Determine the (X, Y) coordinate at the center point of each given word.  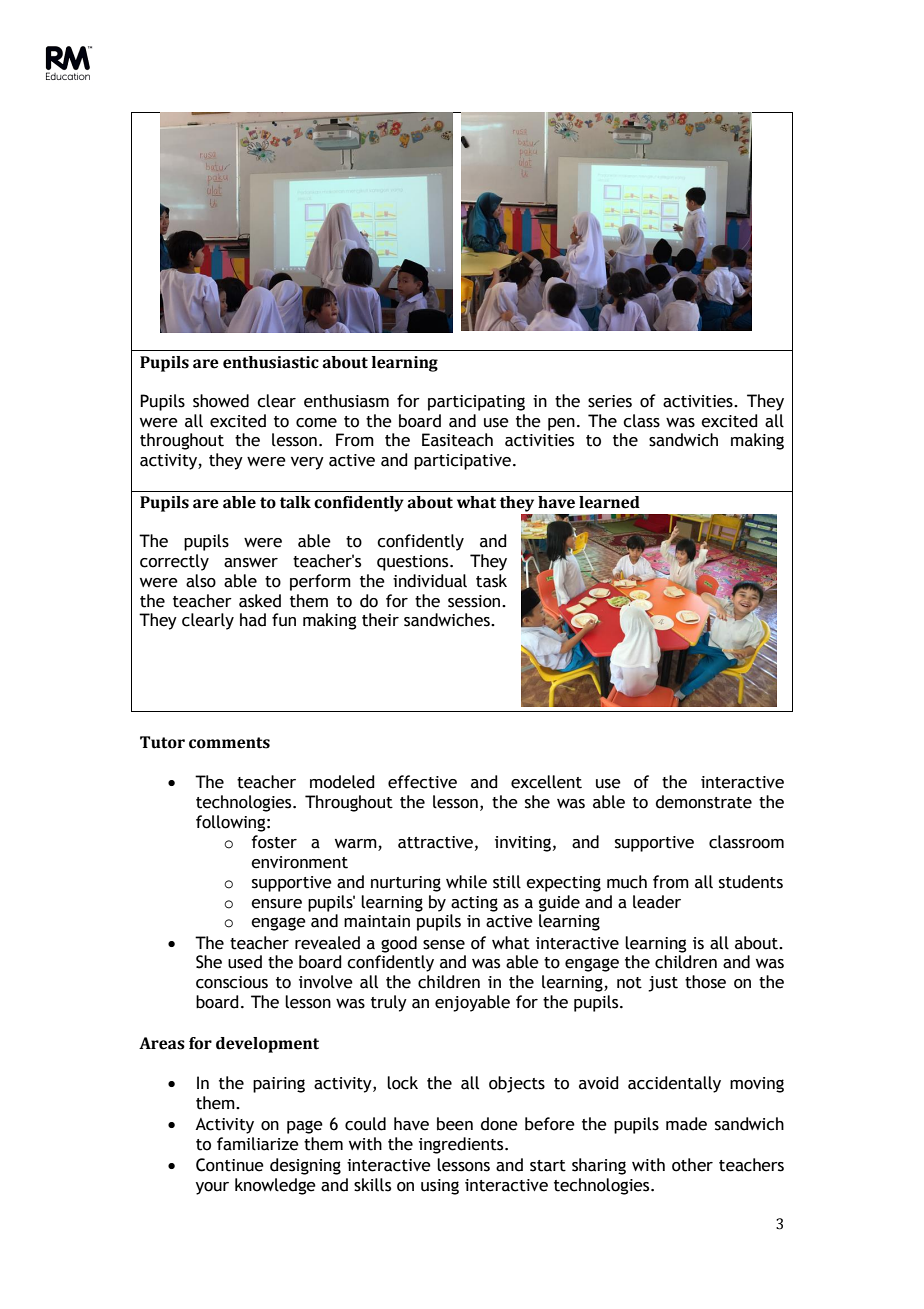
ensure (276, 904)
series (610, 401)
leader (657, 902)
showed (221, 401)
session (475, 601)
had (253, 620)
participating (476, 403)
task (491, 581)
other (692, 1165)
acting (474, 904)
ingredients (462, 1145)
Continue (230, 1165)
